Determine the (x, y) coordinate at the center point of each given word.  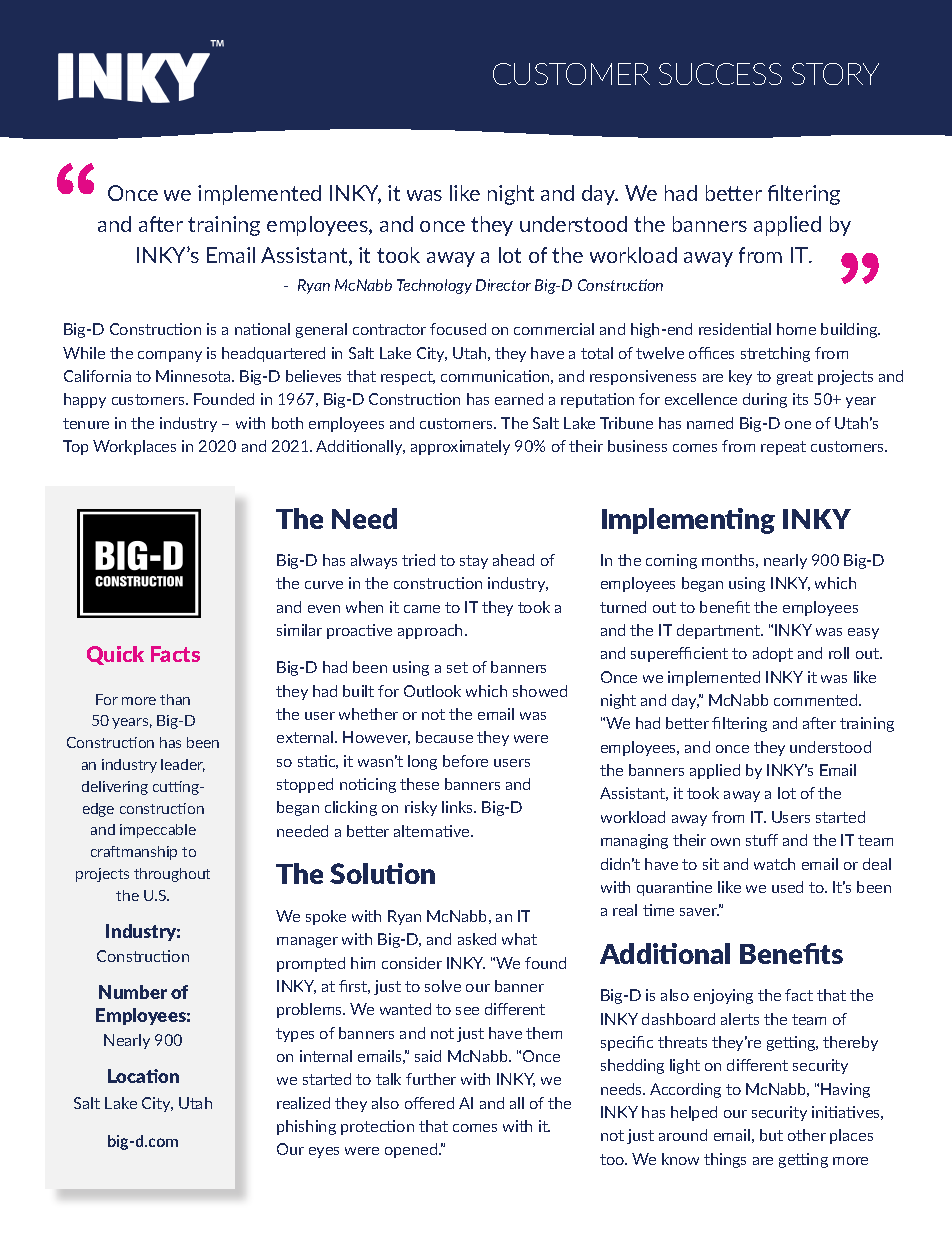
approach (430, 631)
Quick (115, 655)
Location (143, 1076)
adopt (773, 654)
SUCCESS (720, 74)
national (262, 329)
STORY (835, 74)
